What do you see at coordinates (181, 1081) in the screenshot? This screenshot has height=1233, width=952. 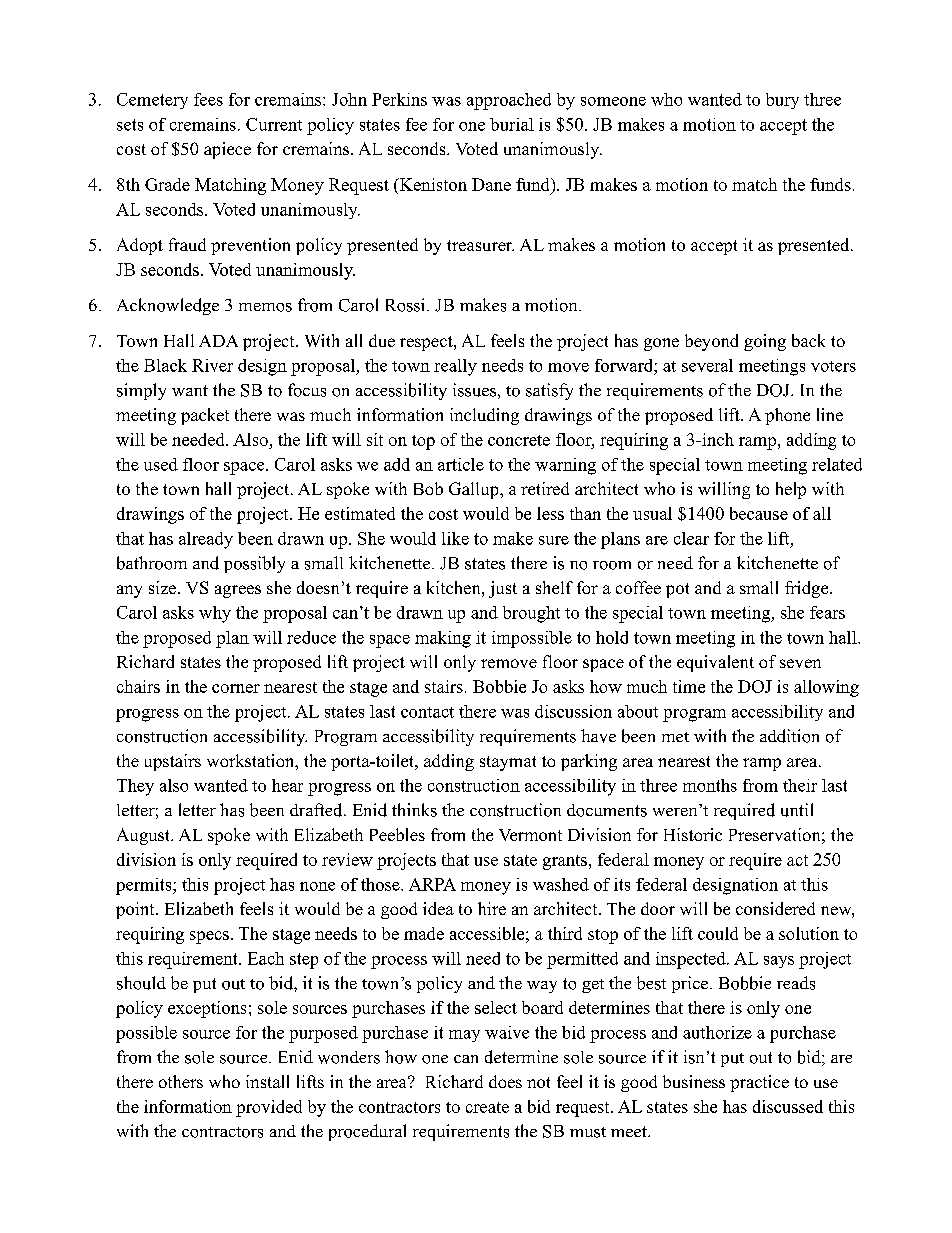 I see `others` at bounding box center [181, 1081].
